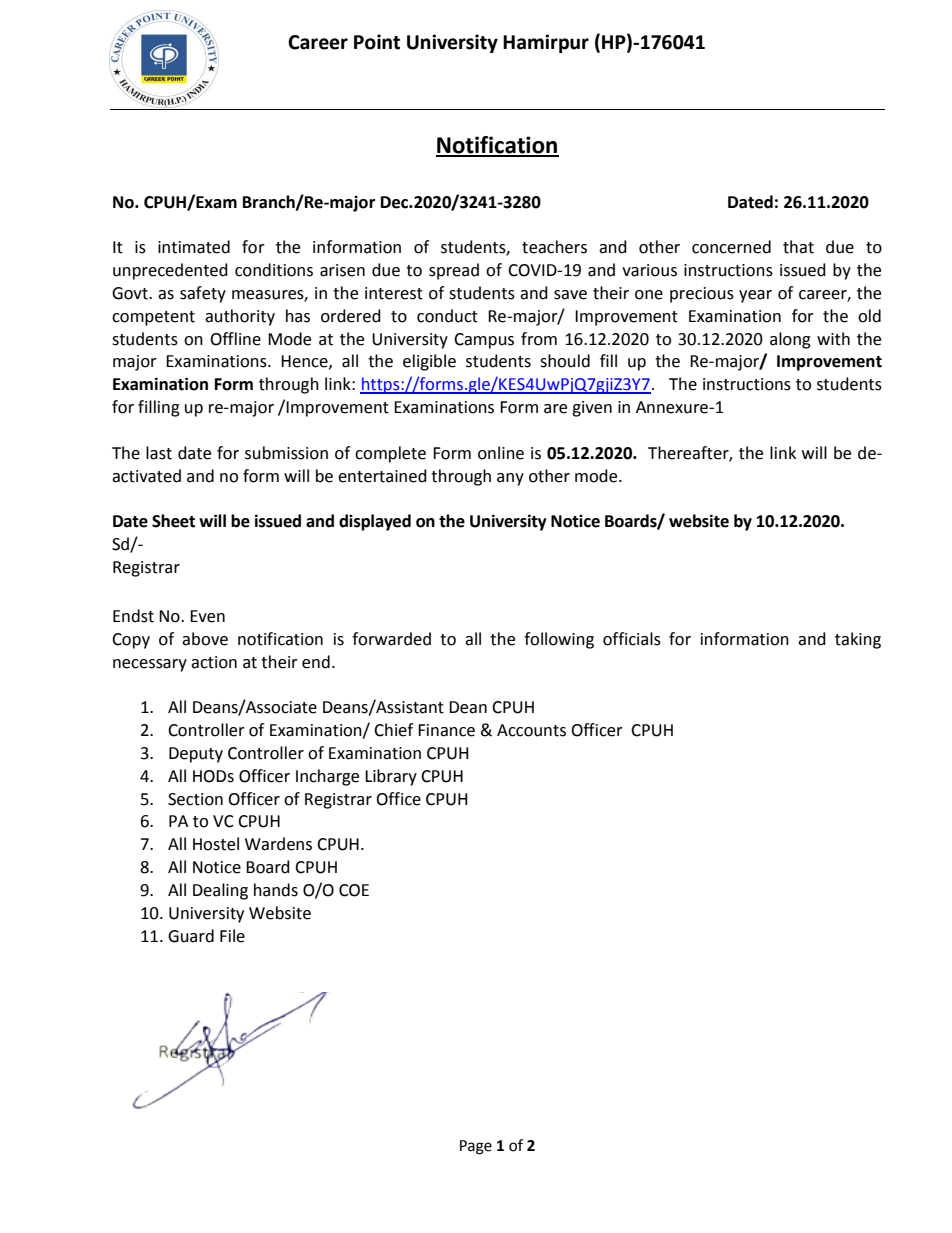 The height and width of the screenshot is (1233, 952). What do you see at coordinates (476, 1147) in the screenshot?
I see `Page` at bounding box center [476, 1147].
